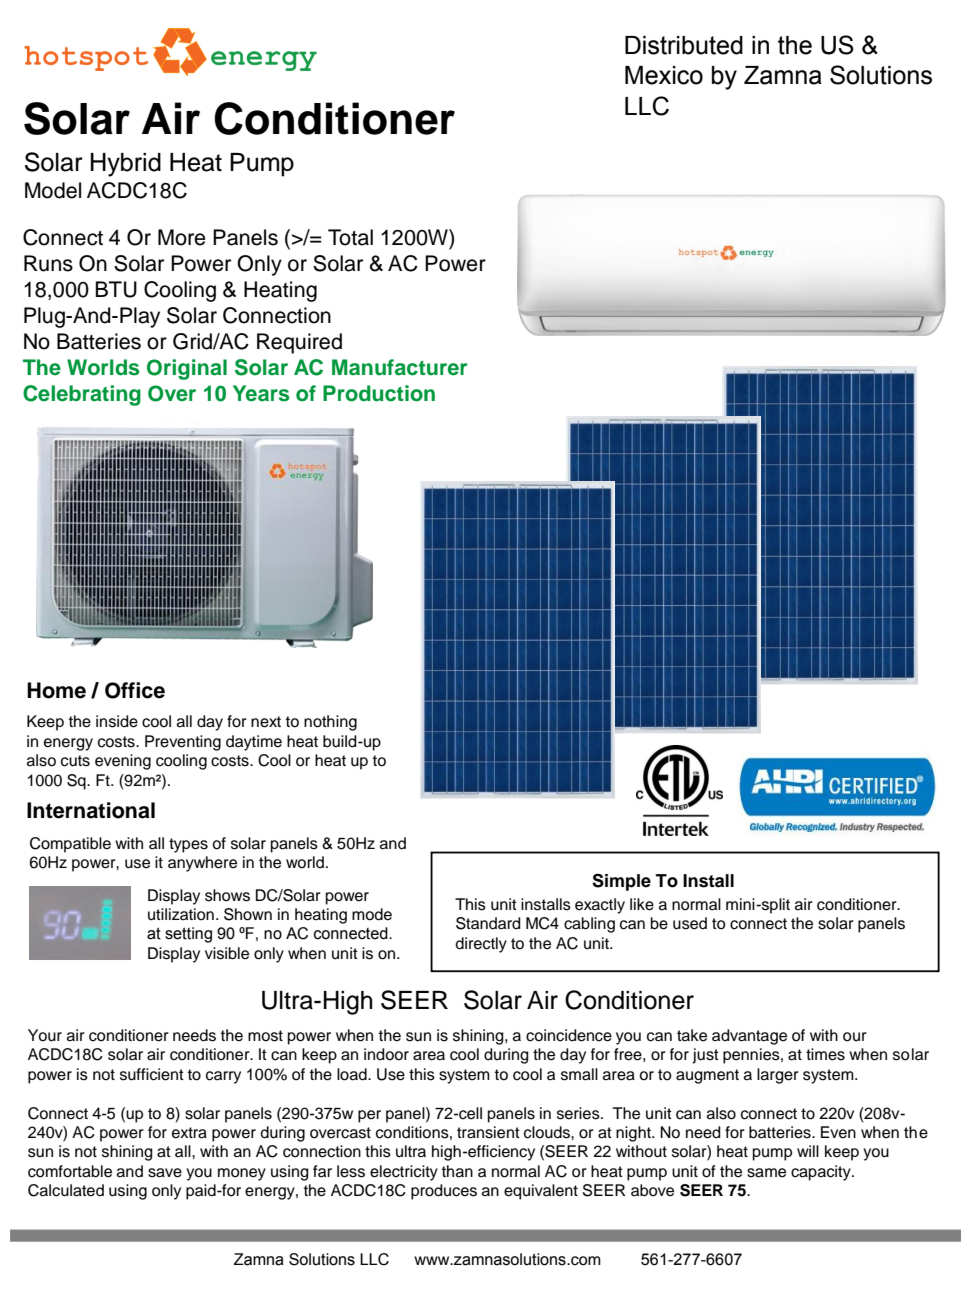 This page has width=971, height=1295. Describe the element at coordinates (165, 1173) in the page. I see `save` at that location.
